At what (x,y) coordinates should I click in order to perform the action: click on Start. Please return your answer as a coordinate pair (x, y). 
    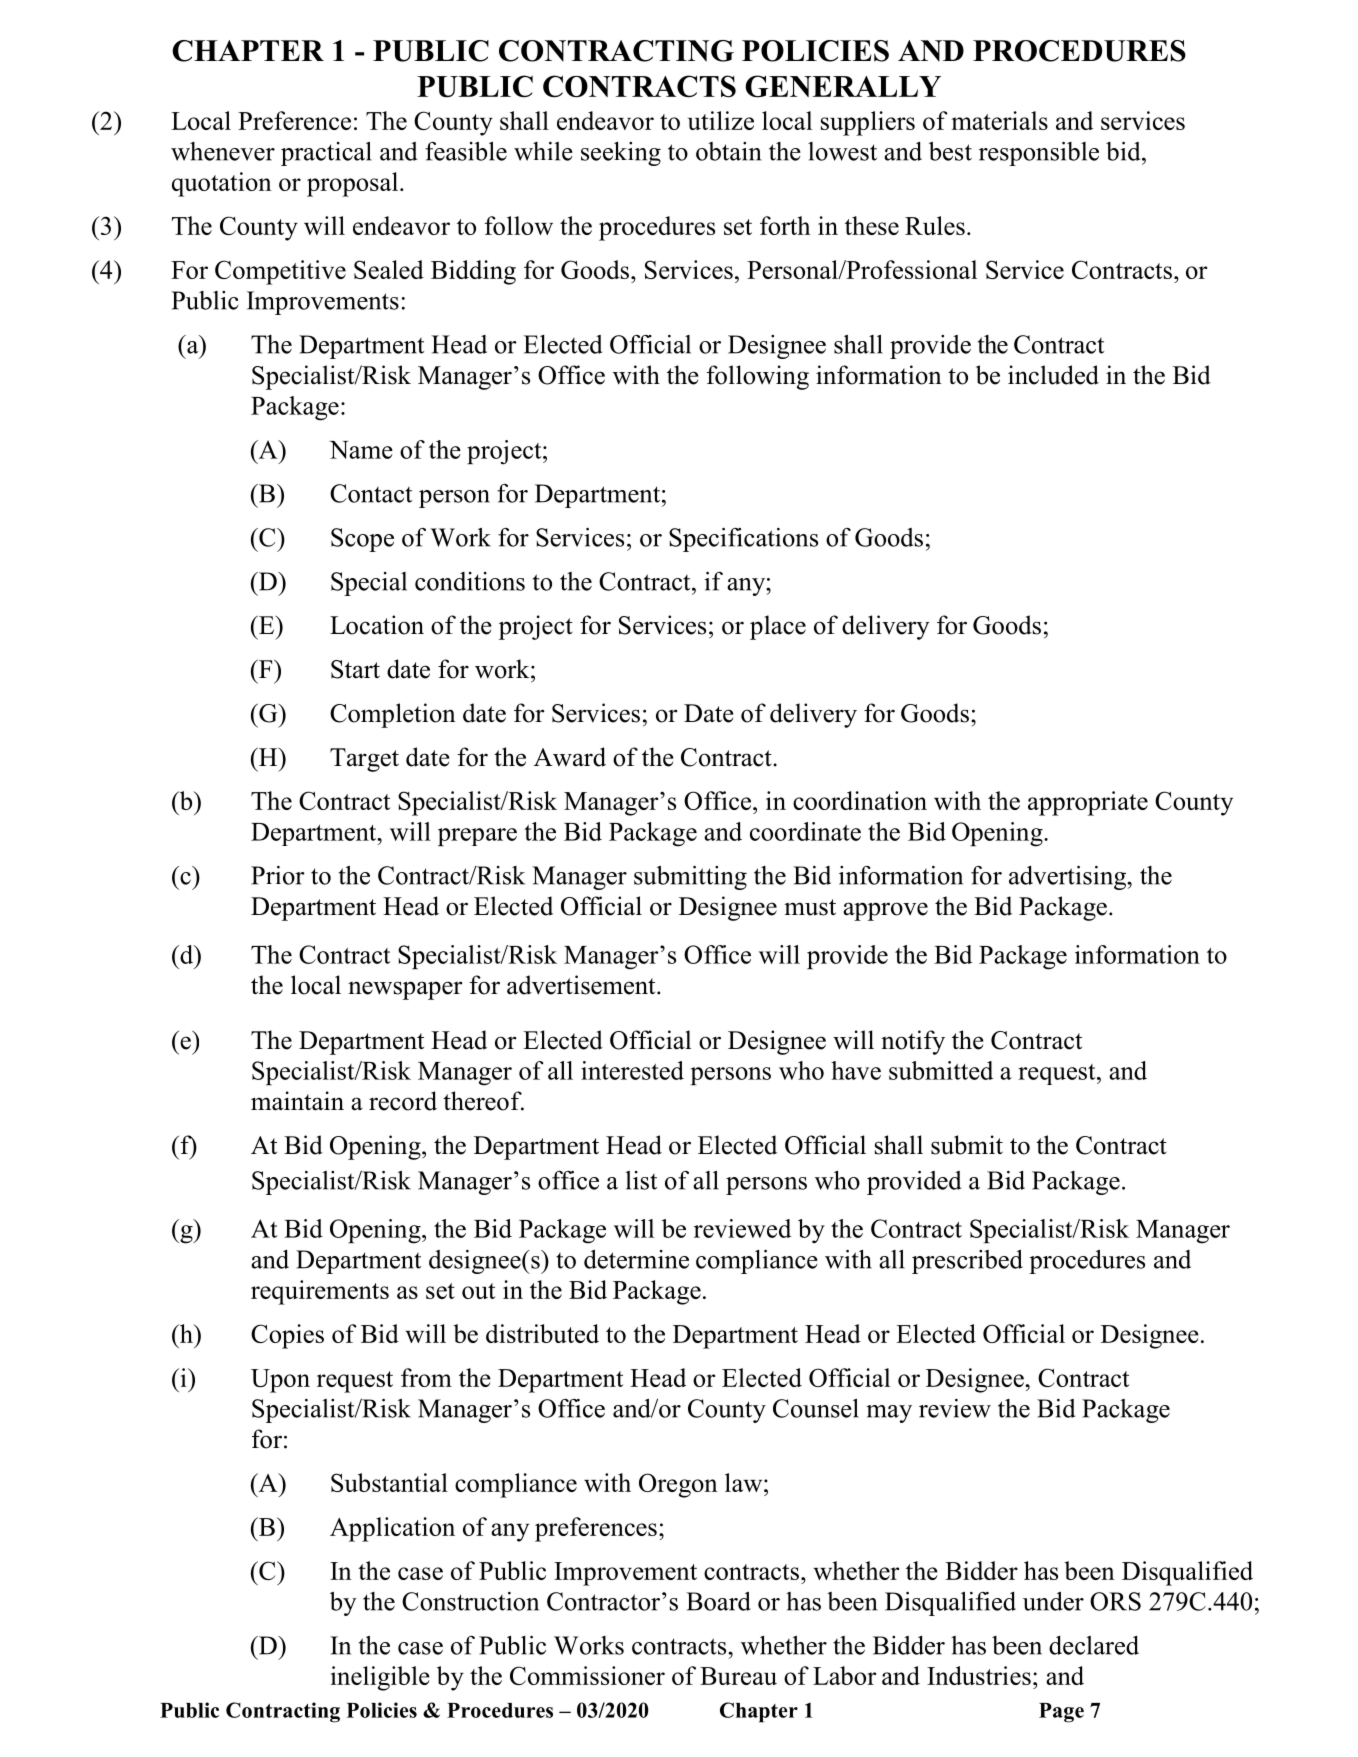
    Looking at the image, I should click on (355, 669).
